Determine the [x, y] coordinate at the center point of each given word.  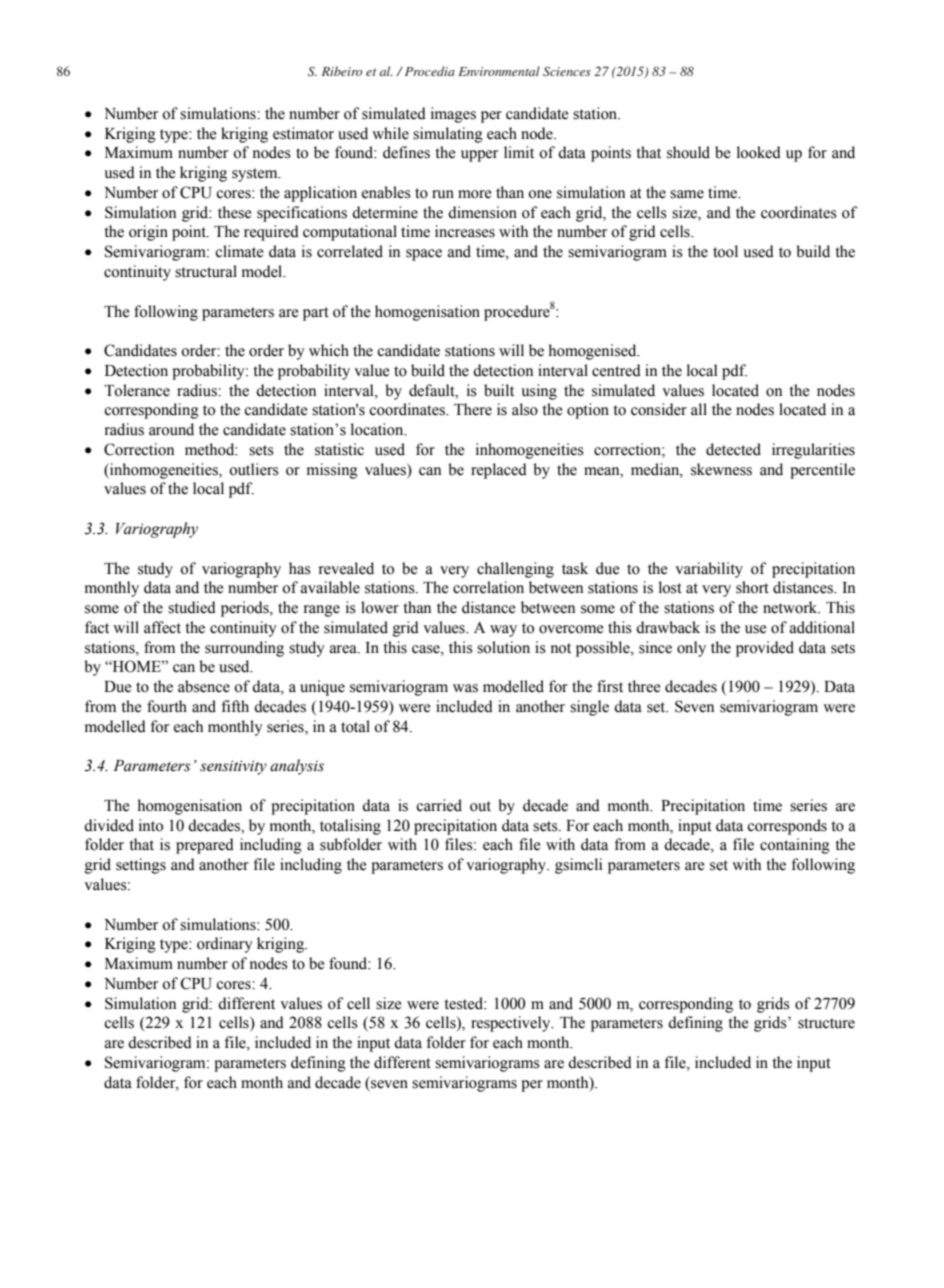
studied [192, 607]
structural [206, 271]
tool [725, 251]
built [499, 390]
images [453, 115]
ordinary [225, 945]
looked [759, 152]
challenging [515, 570]
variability [709, 570]
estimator [303, 133]
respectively [512, 1024]
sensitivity [233, 767]
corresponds [787, 827]
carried [439, 805]
